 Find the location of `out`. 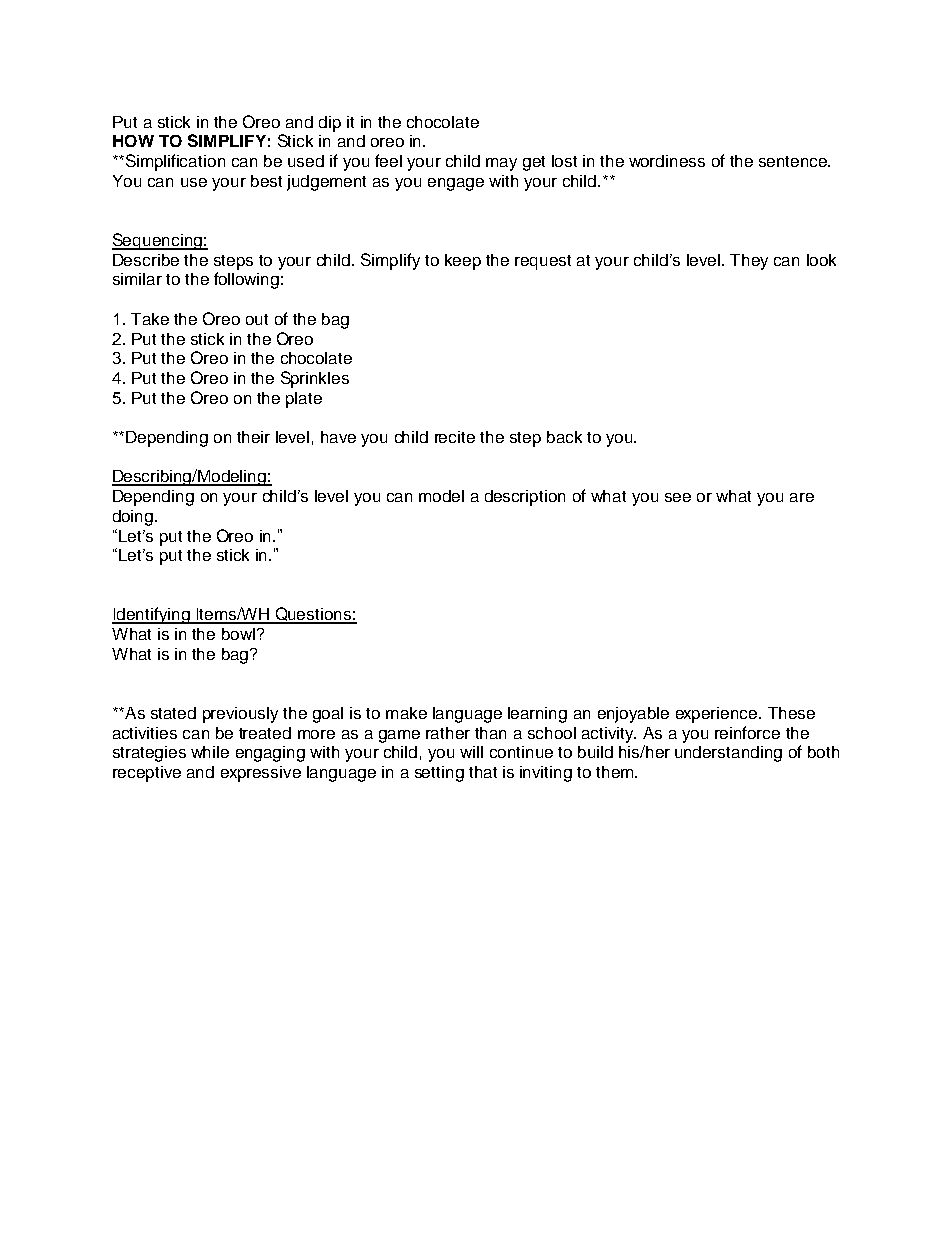

out is located at coordinates (257, 319).
